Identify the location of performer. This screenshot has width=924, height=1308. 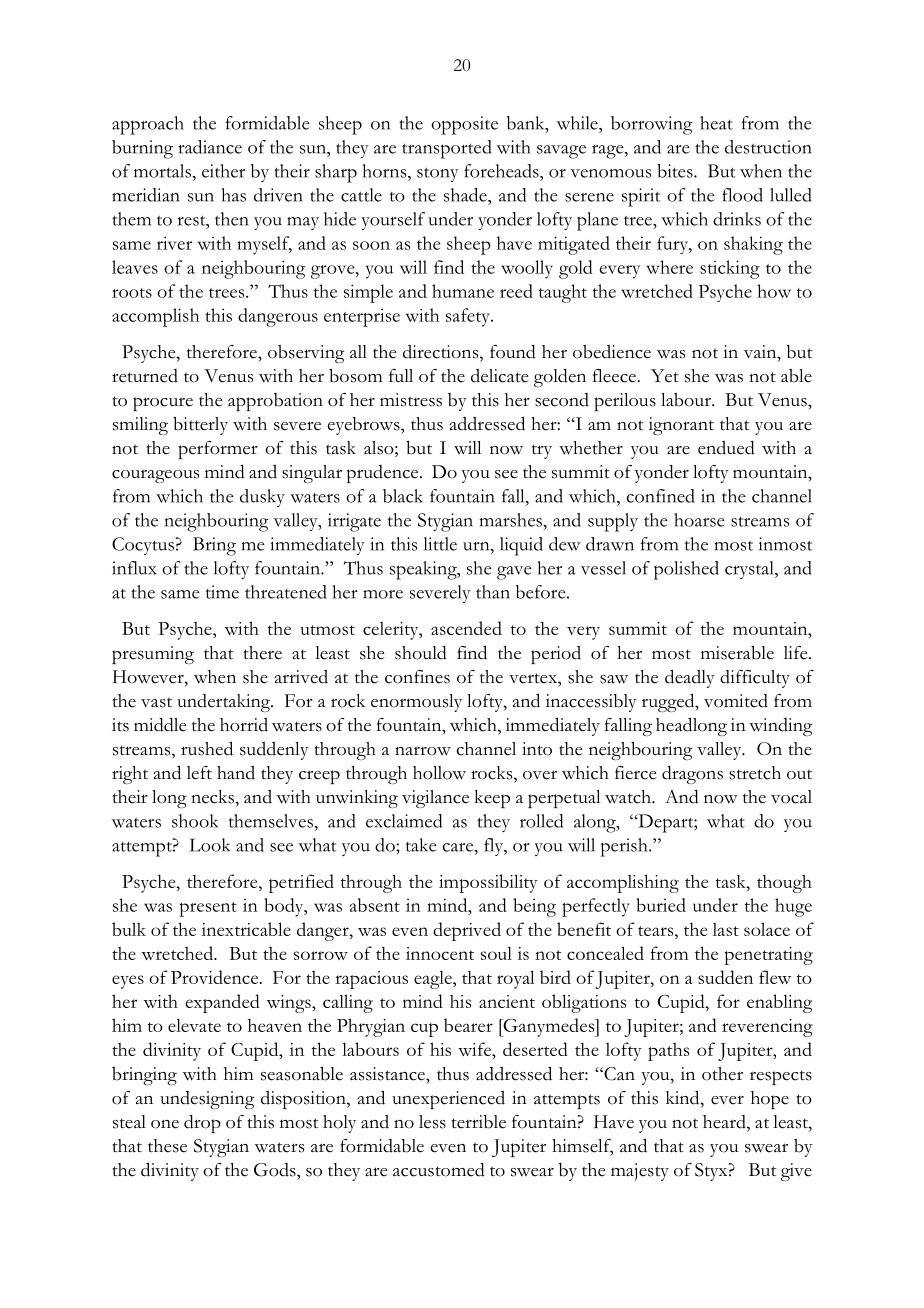
(218, 450).
